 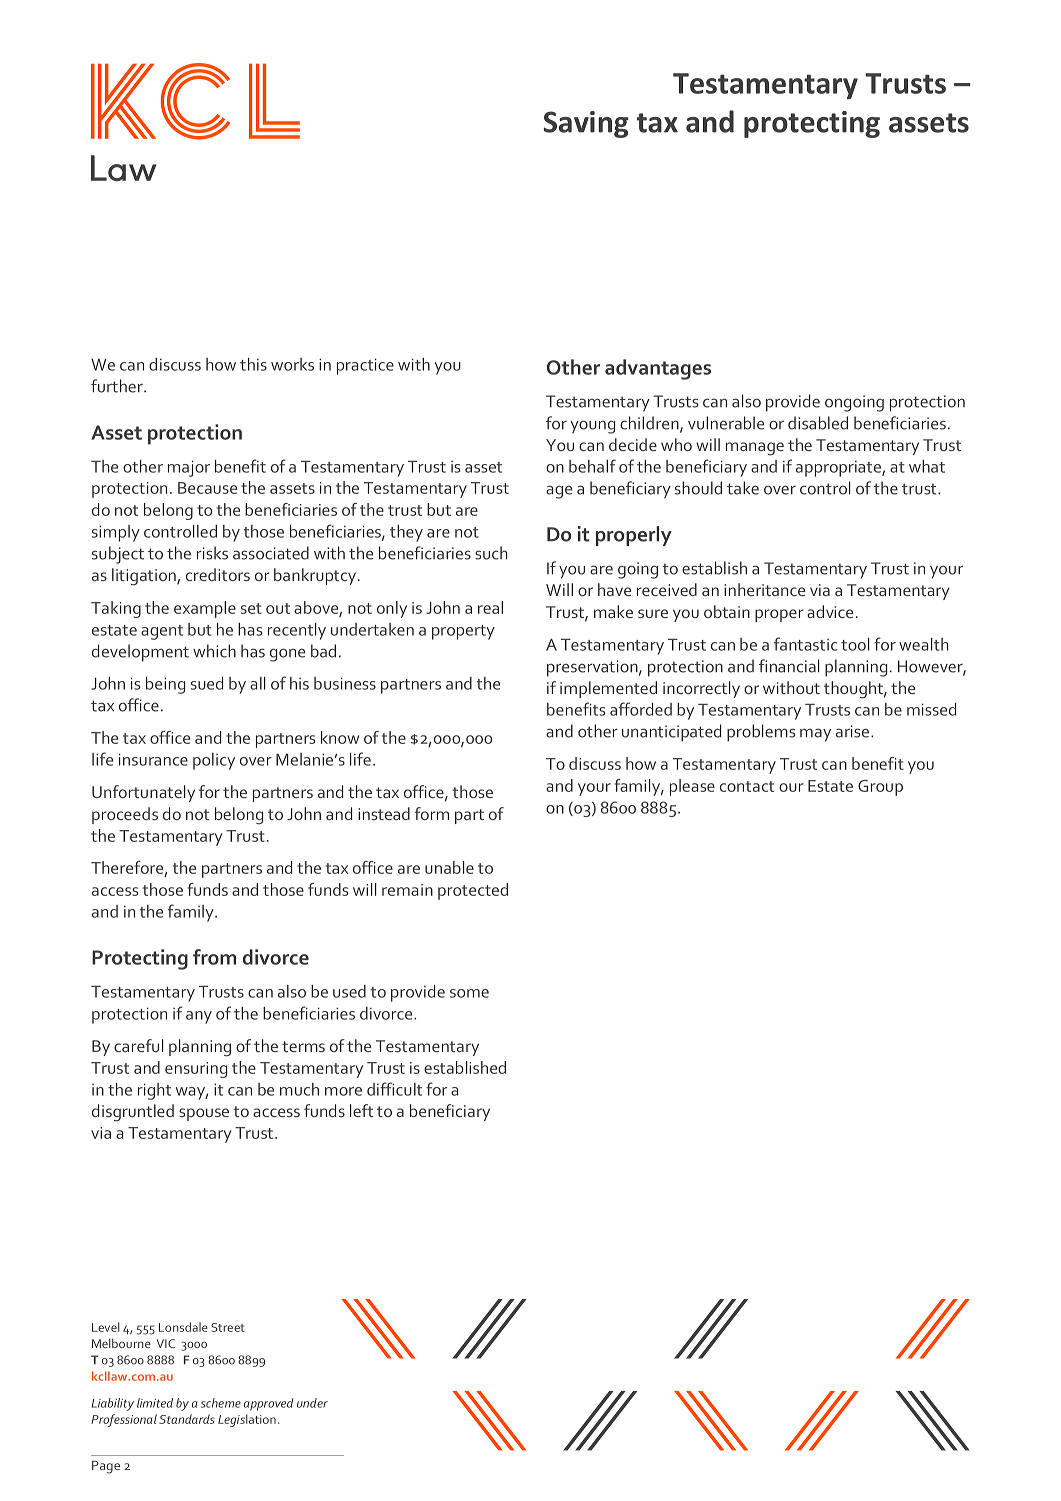 I want to click on form, so click(x=432, y=813).
